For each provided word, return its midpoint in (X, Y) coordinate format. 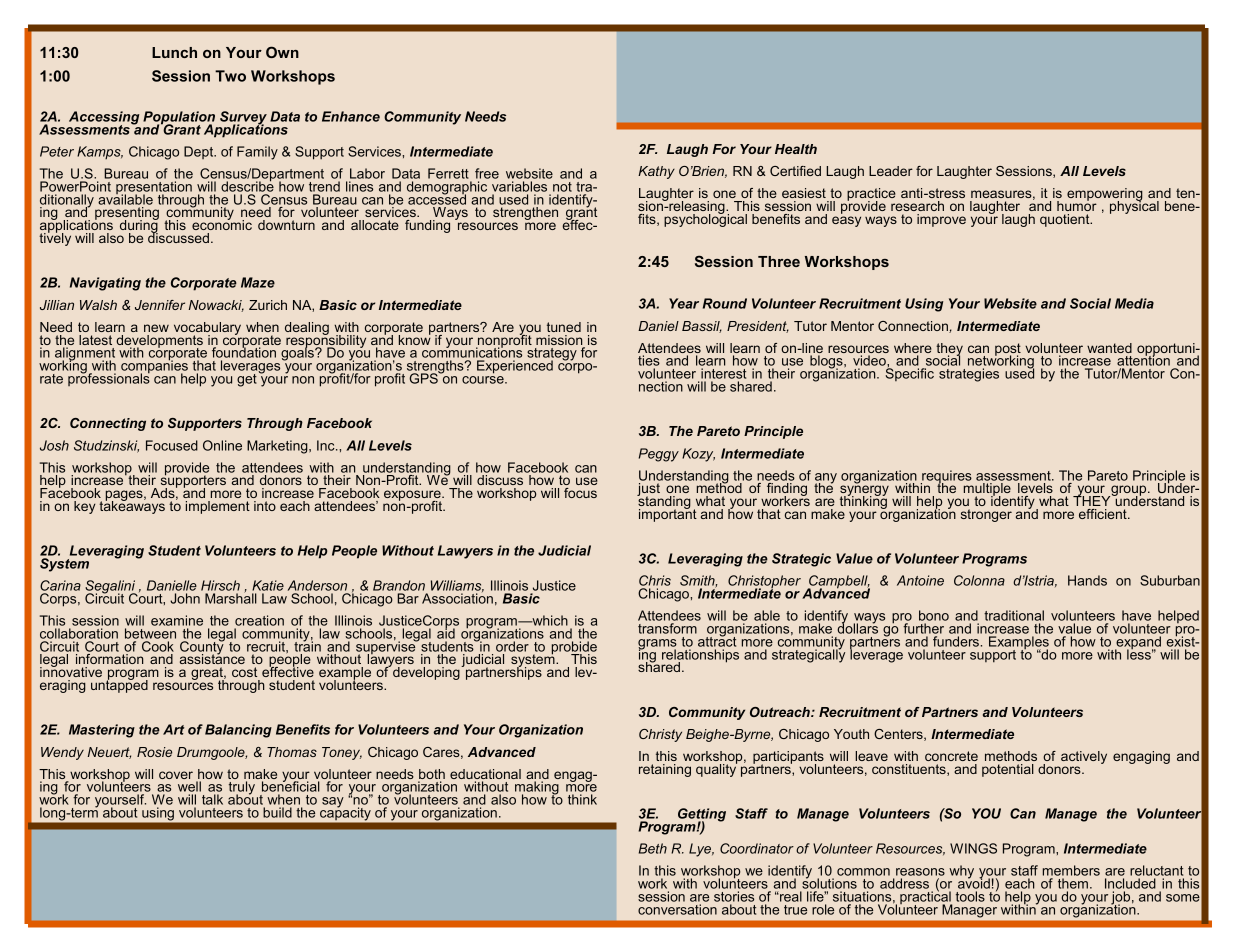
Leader (891, 171)
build (277, 812)
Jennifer (160, 305)
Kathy (656, 172)
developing (426, 672)
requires (946, 478)
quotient (1066, 220)
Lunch (174, 52)
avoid (974, 882)
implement (218, 507)
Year (684, 303)
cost (244, 672)
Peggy (659, 455)
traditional (1014, 617)
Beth (653, 848)
